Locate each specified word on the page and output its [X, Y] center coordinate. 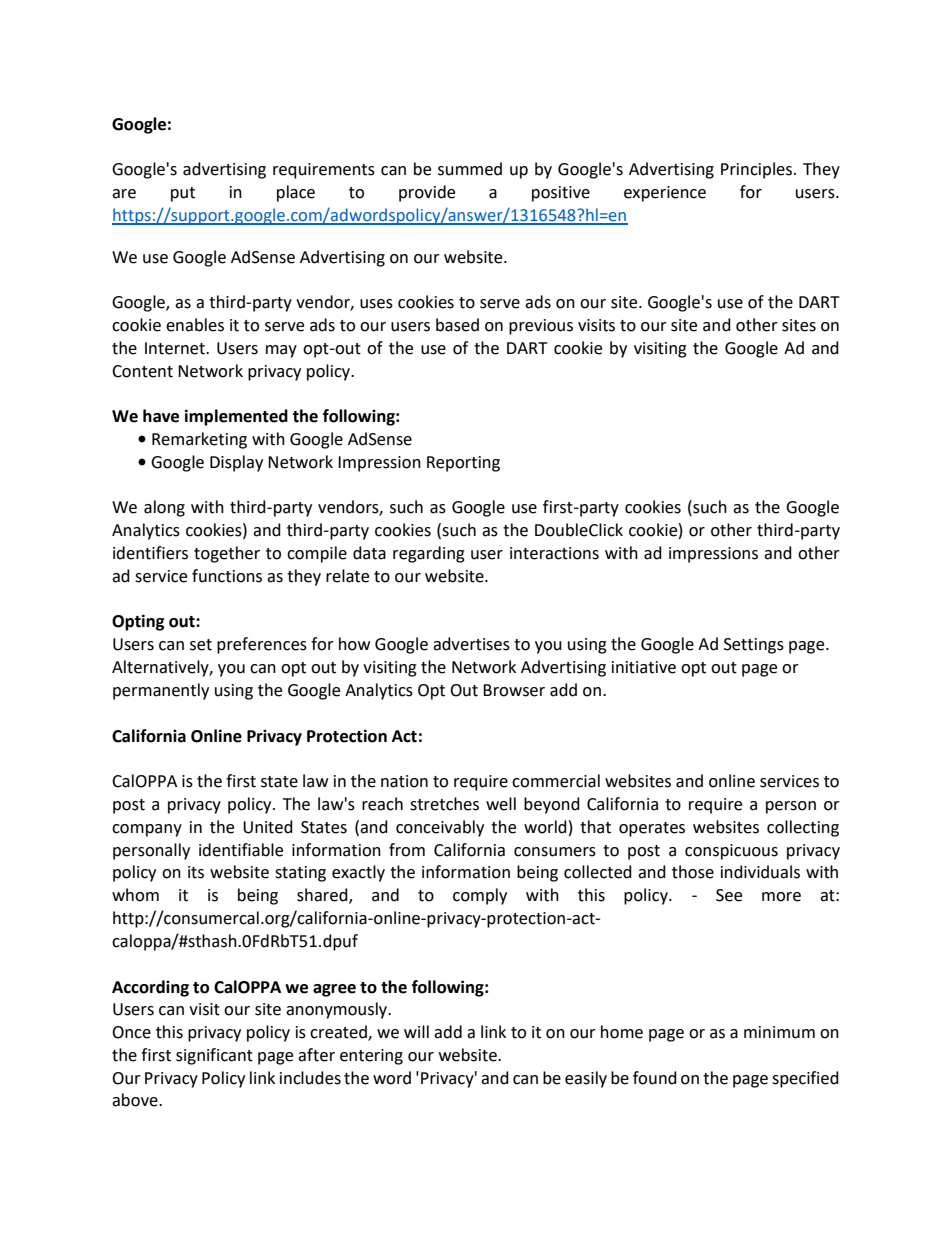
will [416, 1031]
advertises [471, 644]
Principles [758, 170]
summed [470, 169]
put [183, 194]
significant [214, 1056]
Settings [754, 646]
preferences [262, 645]
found [655, 1078]
